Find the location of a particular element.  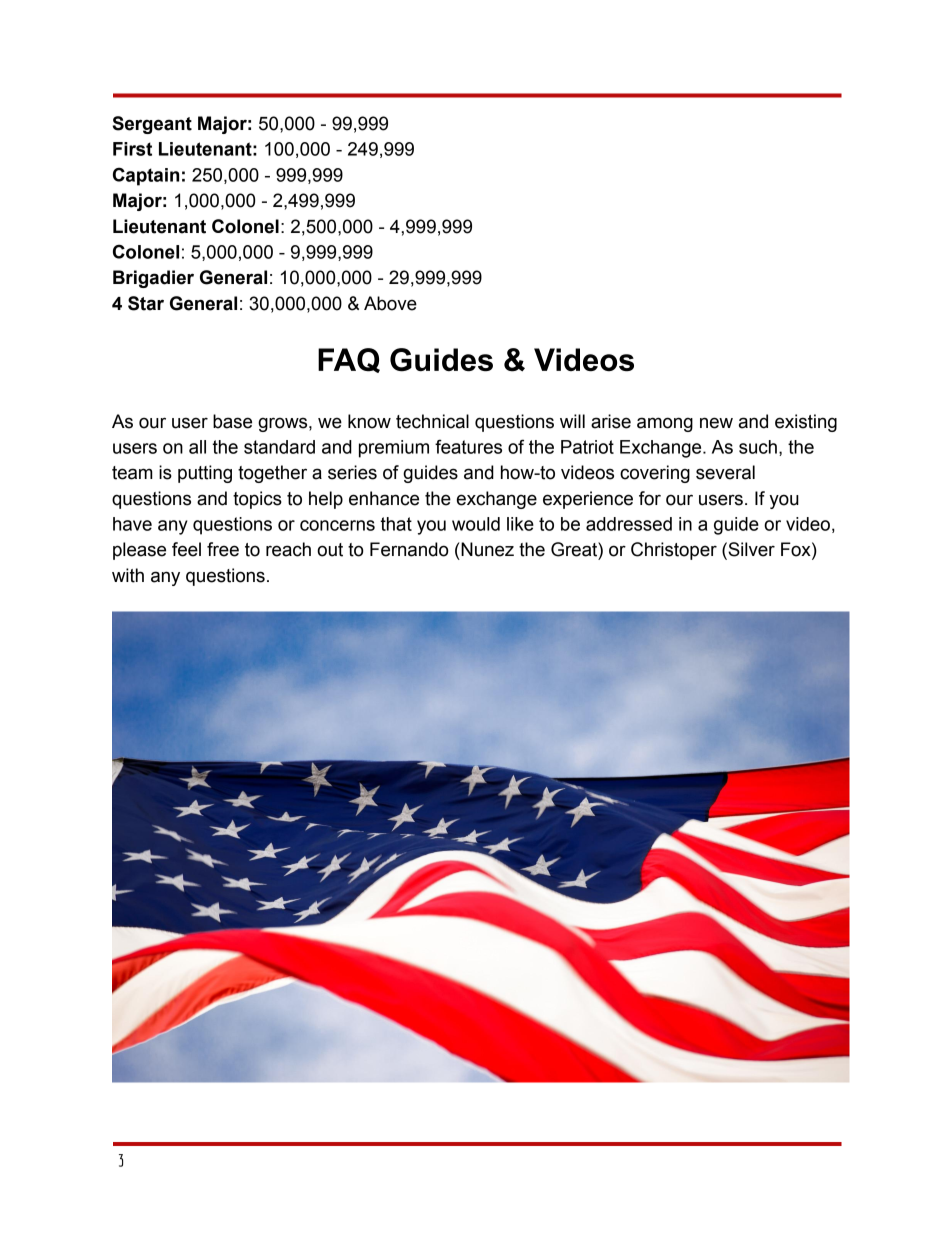

Above is located at coordinates (390, 303).
